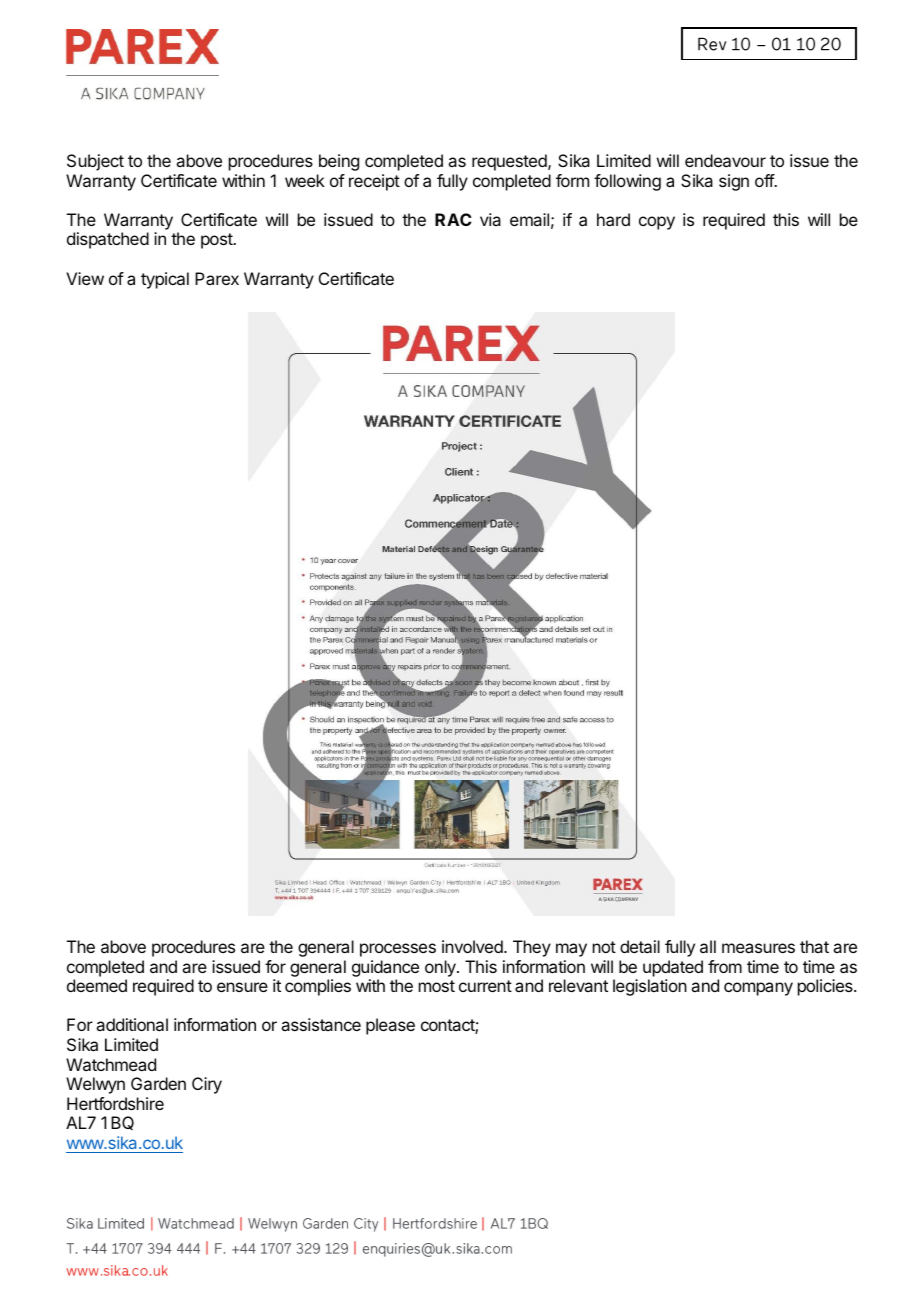  I want to click on sign, so click(734, 182).
